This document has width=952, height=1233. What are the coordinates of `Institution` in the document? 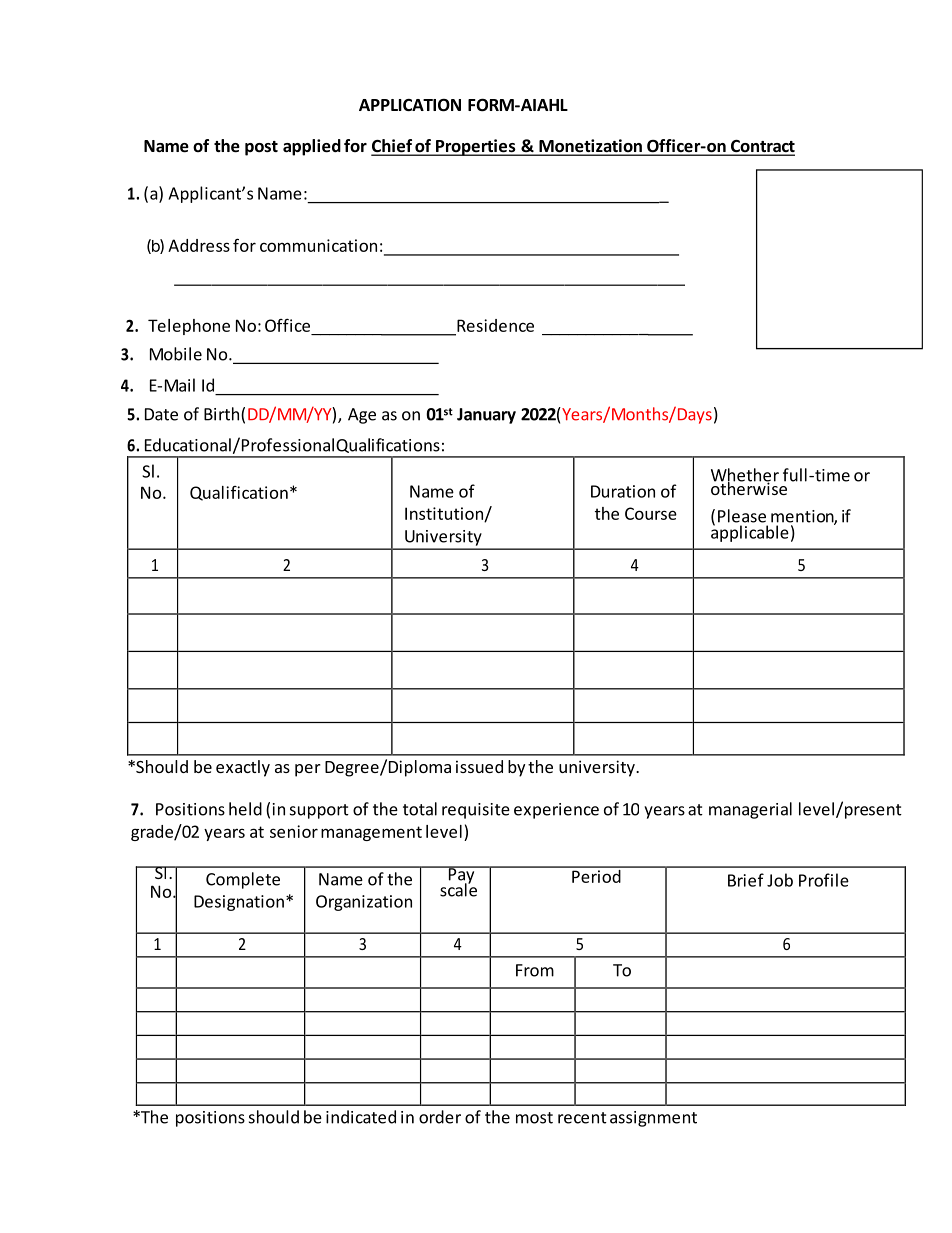 It's located at (445, 514).
